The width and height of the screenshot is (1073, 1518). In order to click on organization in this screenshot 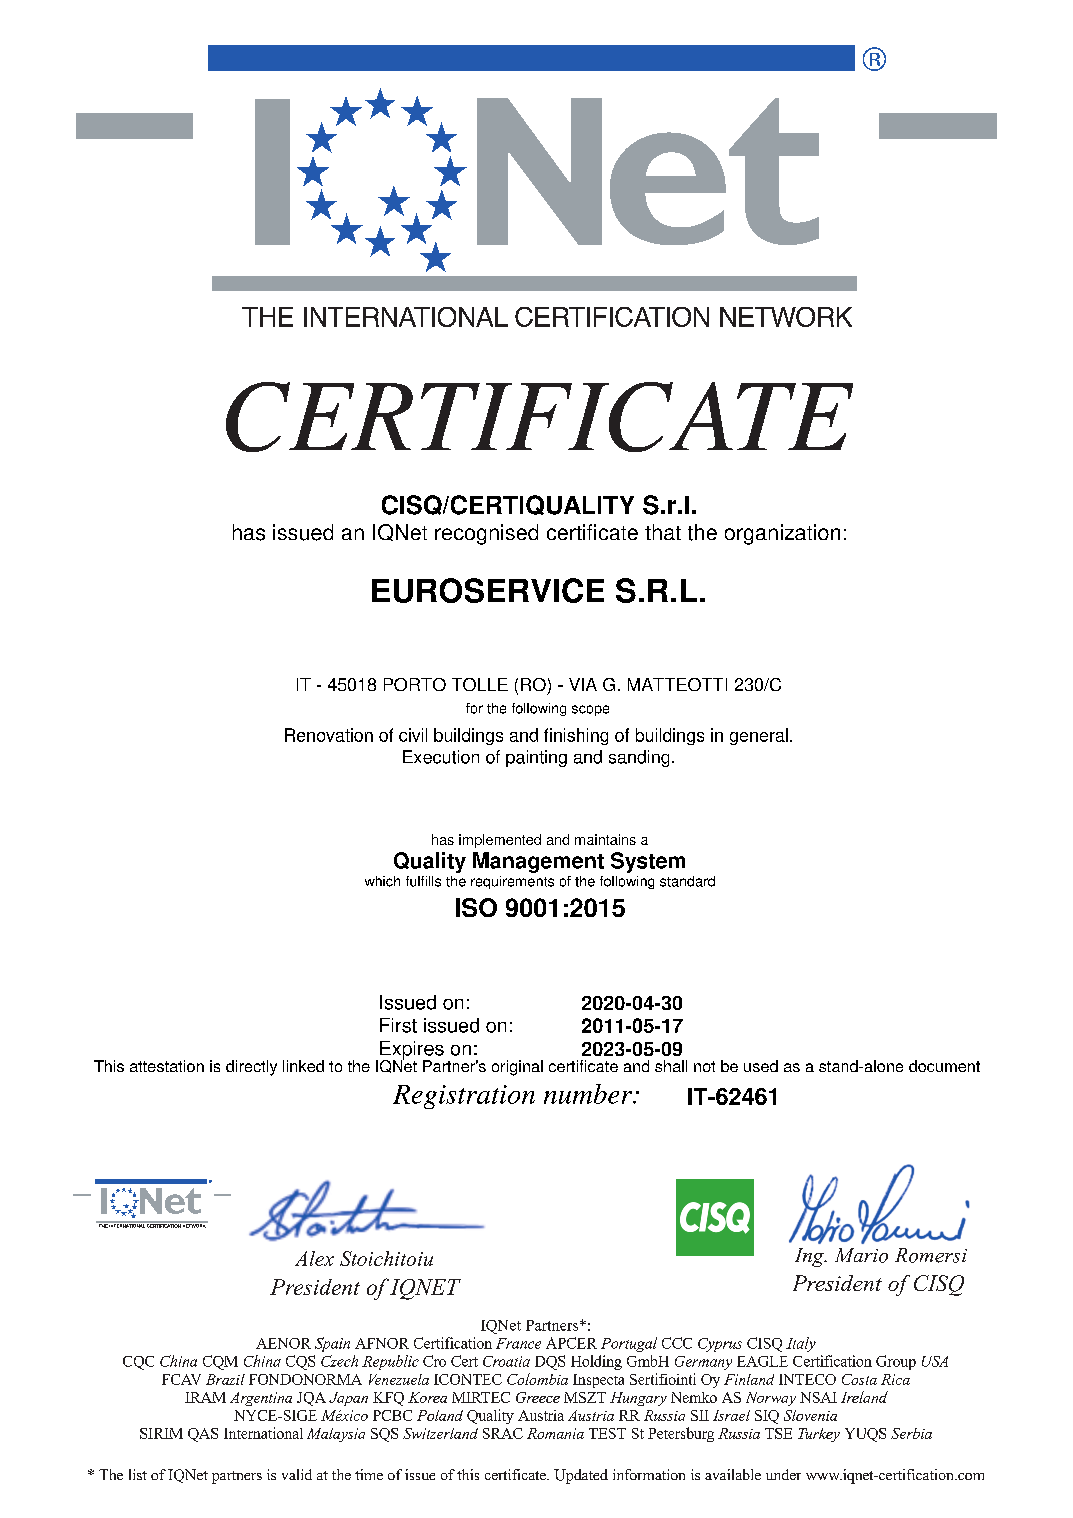, I will do `click(782, 534)`.
